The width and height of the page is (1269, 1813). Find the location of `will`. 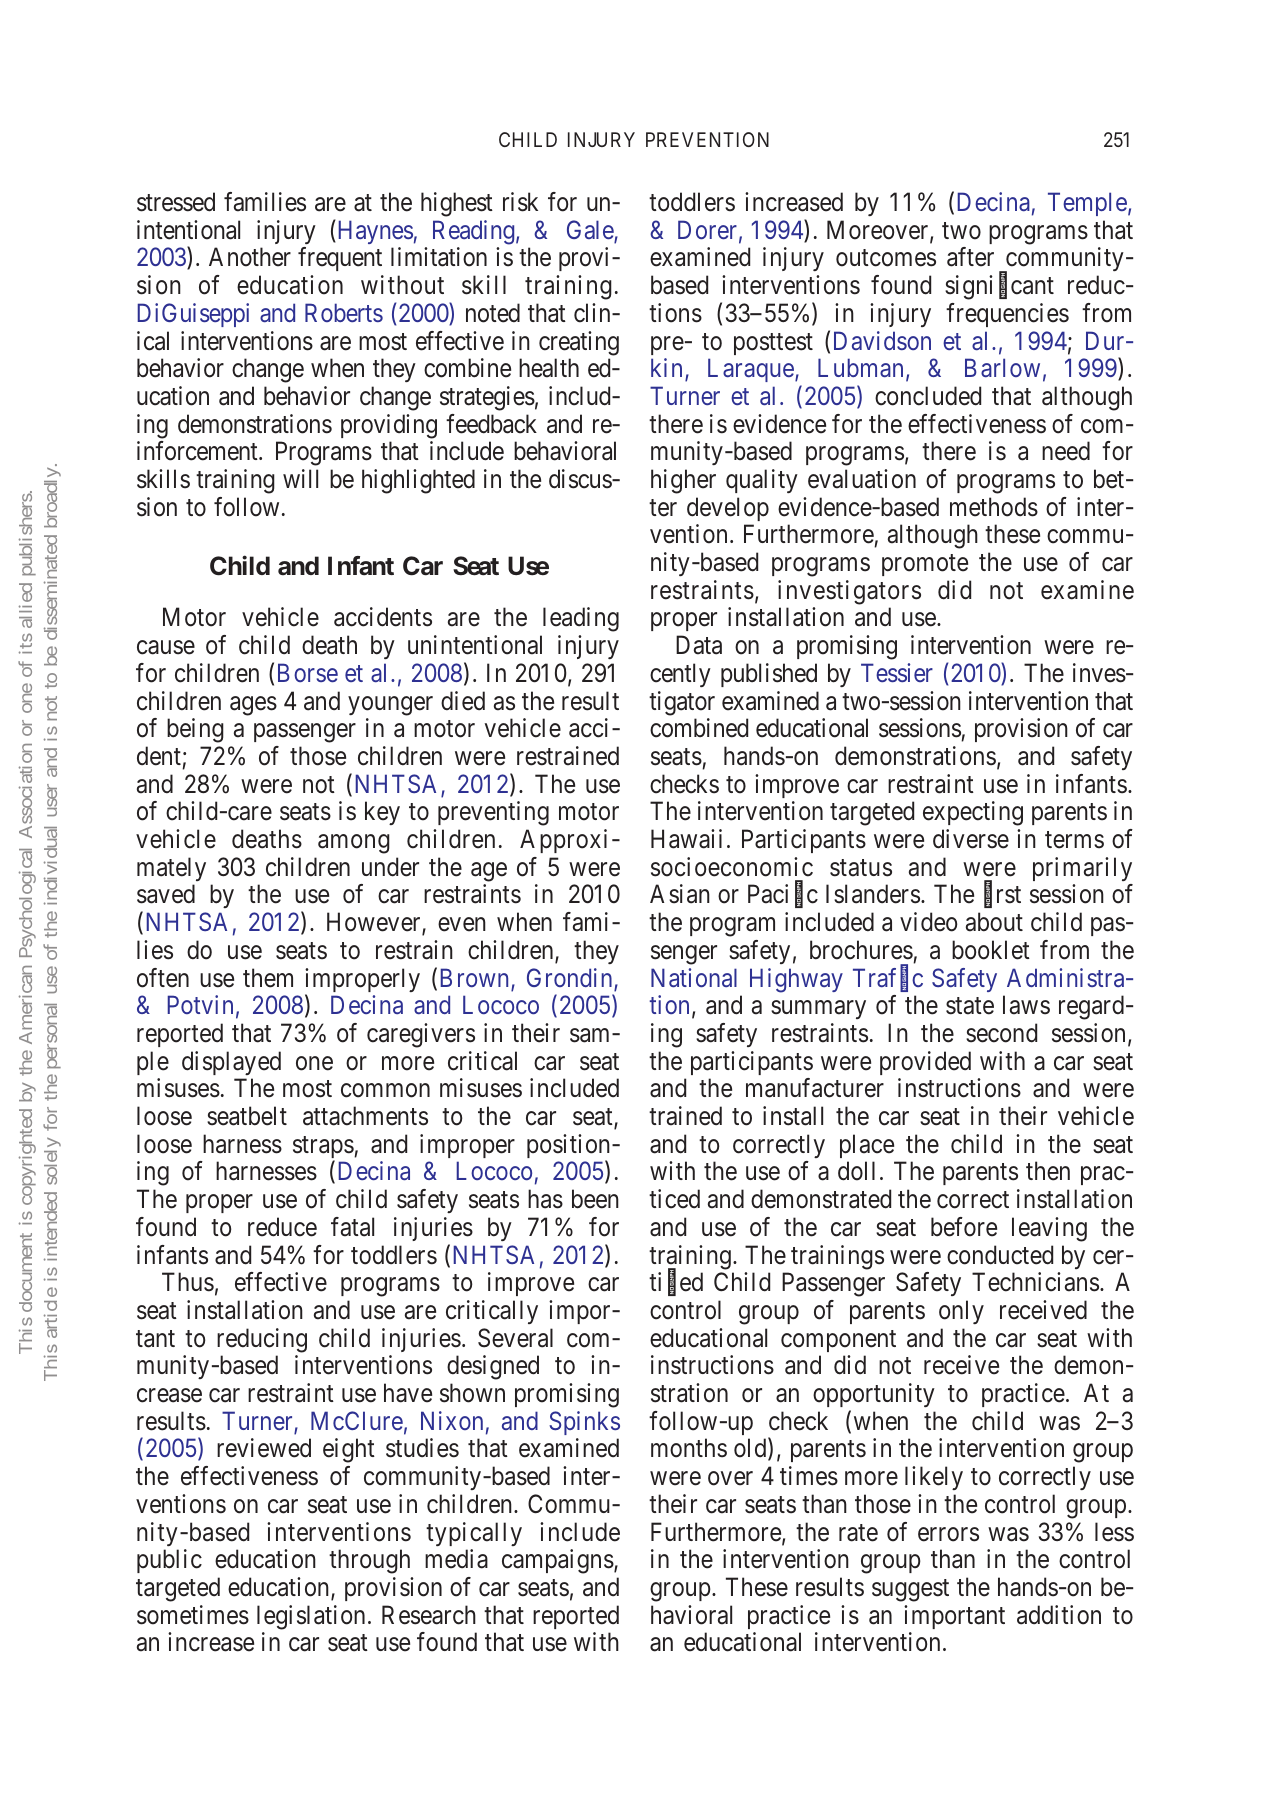

will is located at coordinates (300, 478).
